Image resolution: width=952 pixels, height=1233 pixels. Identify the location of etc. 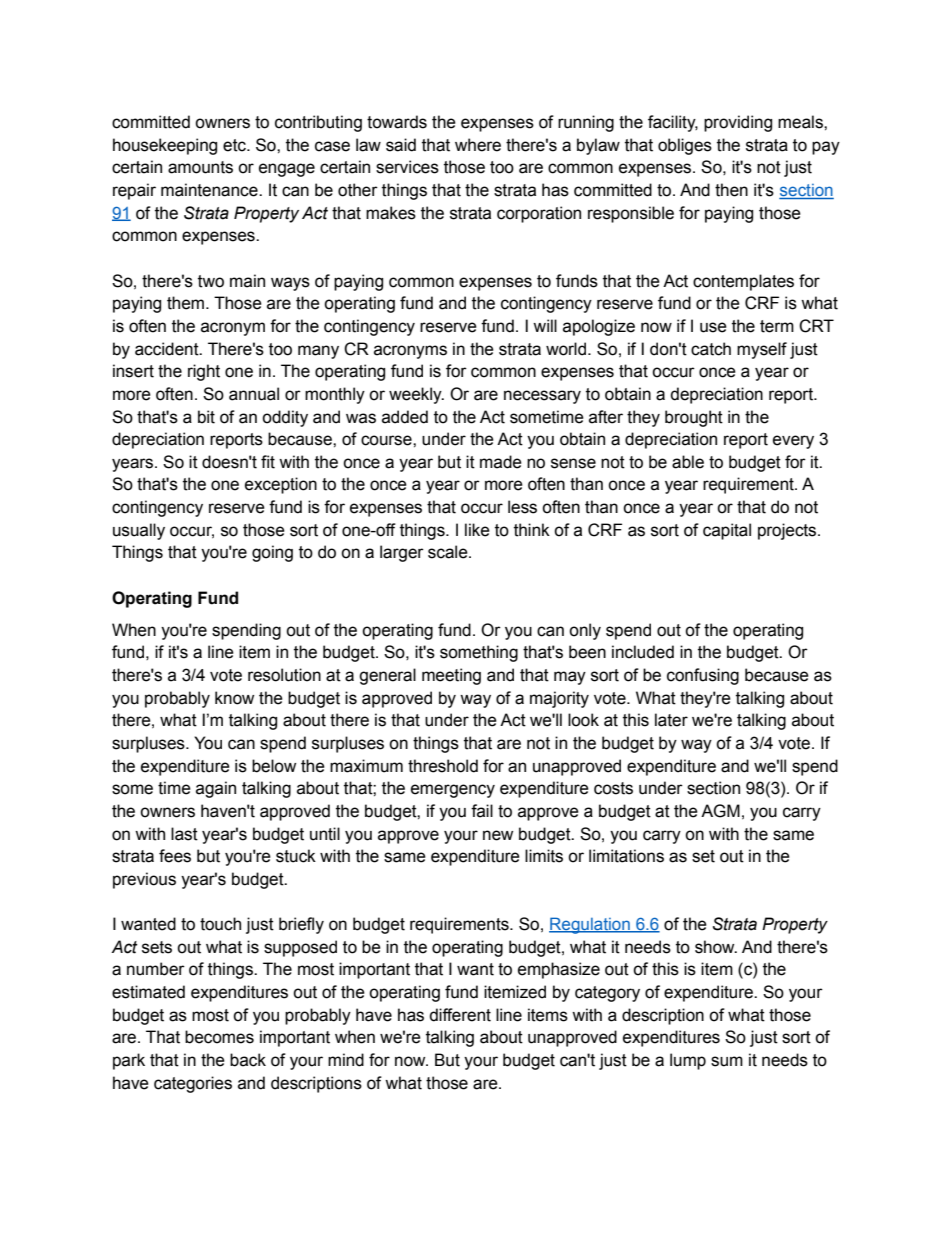
(235, 145).
